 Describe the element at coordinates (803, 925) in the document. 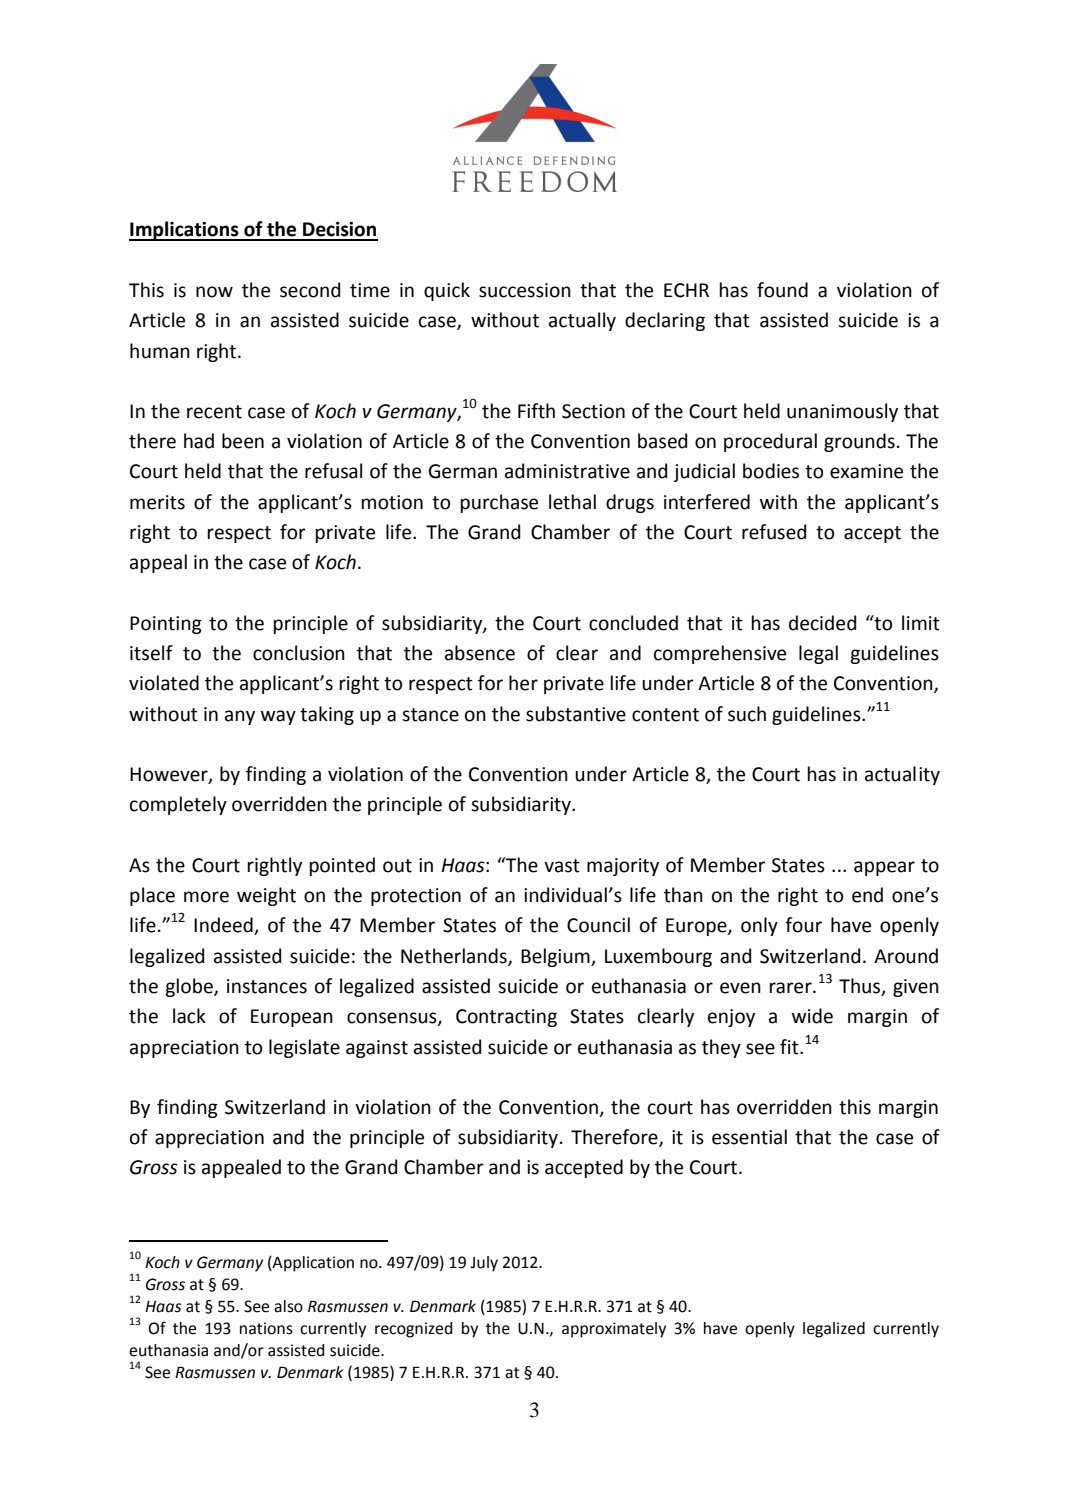

I see `four` at that location.
